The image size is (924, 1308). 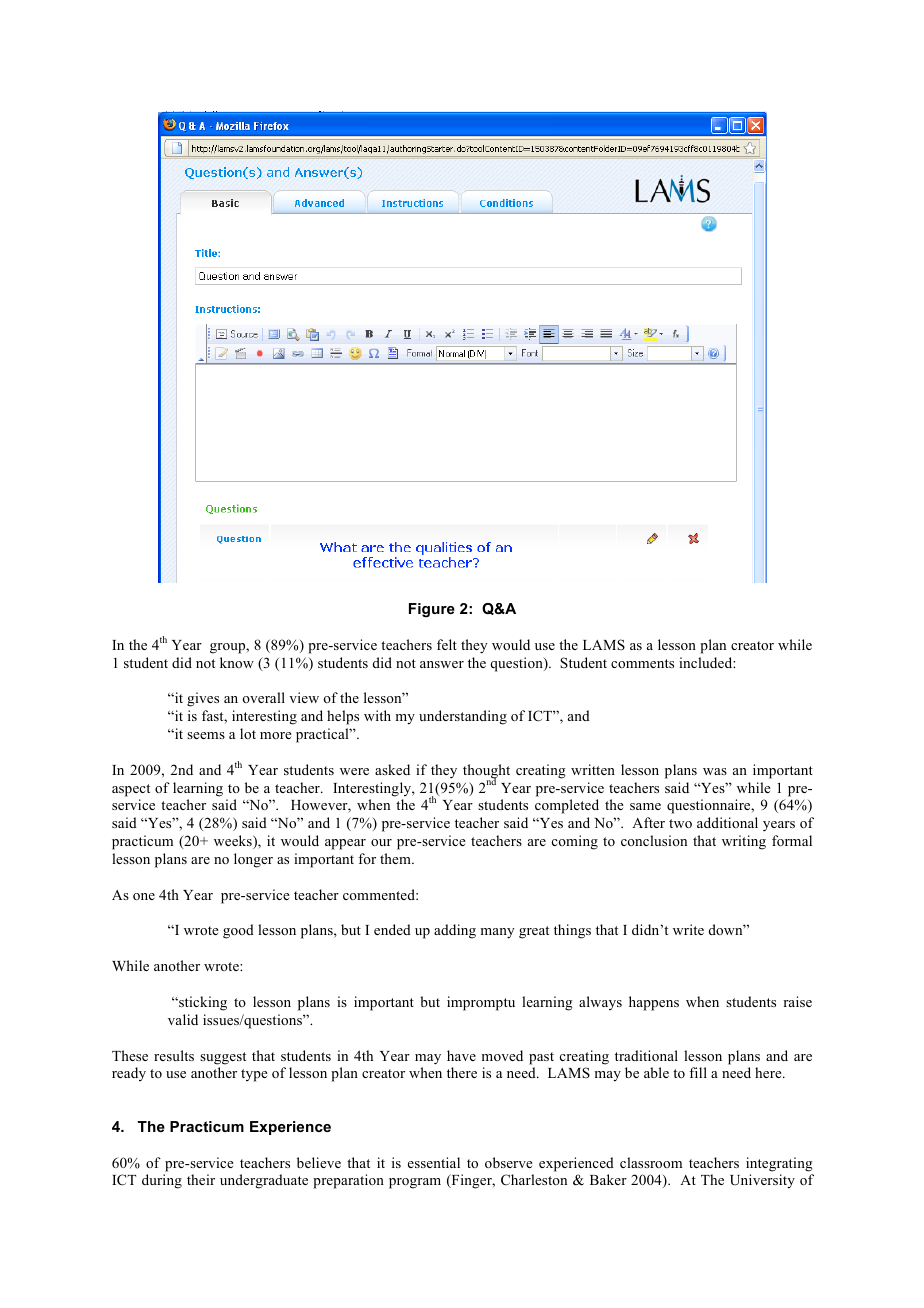 I want to click on good, so click(x=238, y=931).
